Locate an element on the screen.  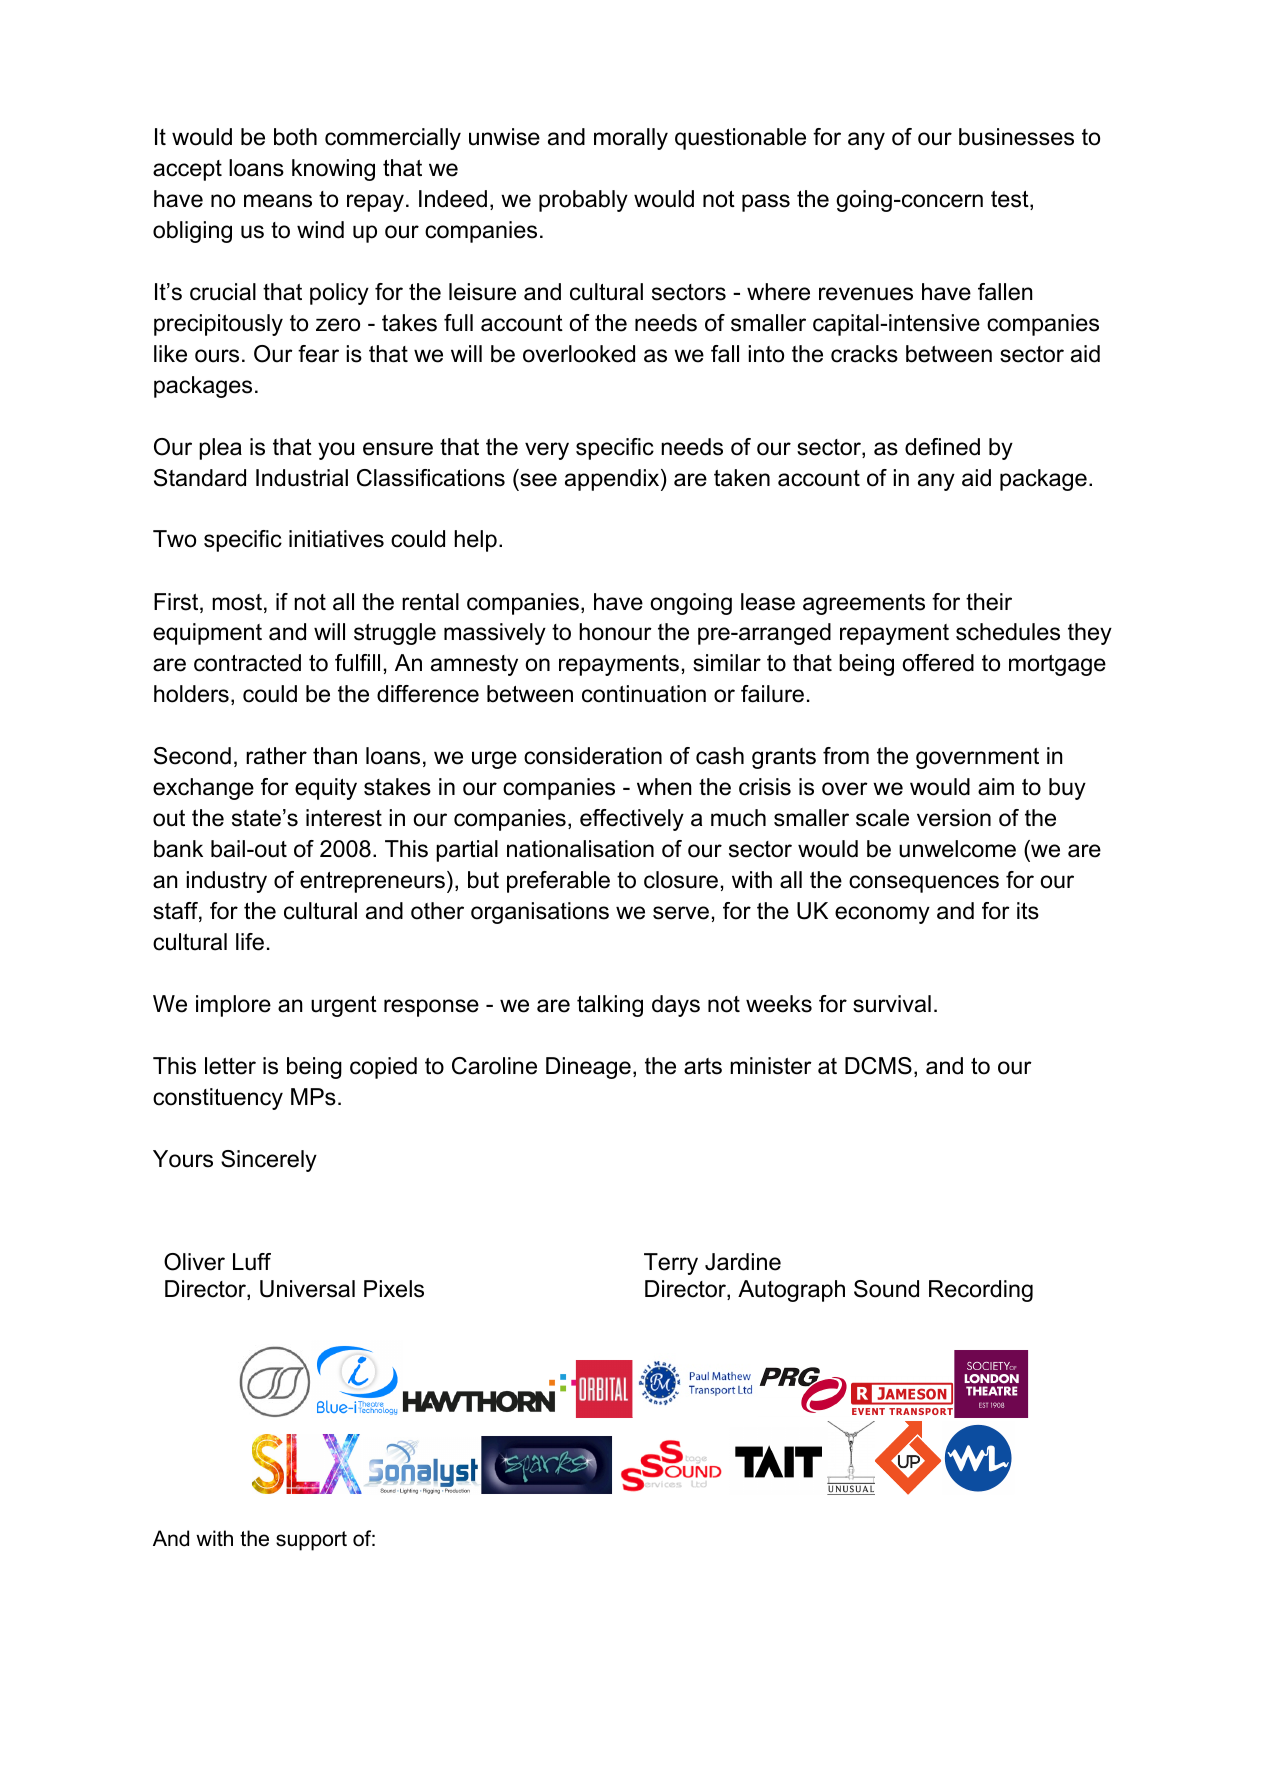
Recording is located at coordinates (981, 1291).
